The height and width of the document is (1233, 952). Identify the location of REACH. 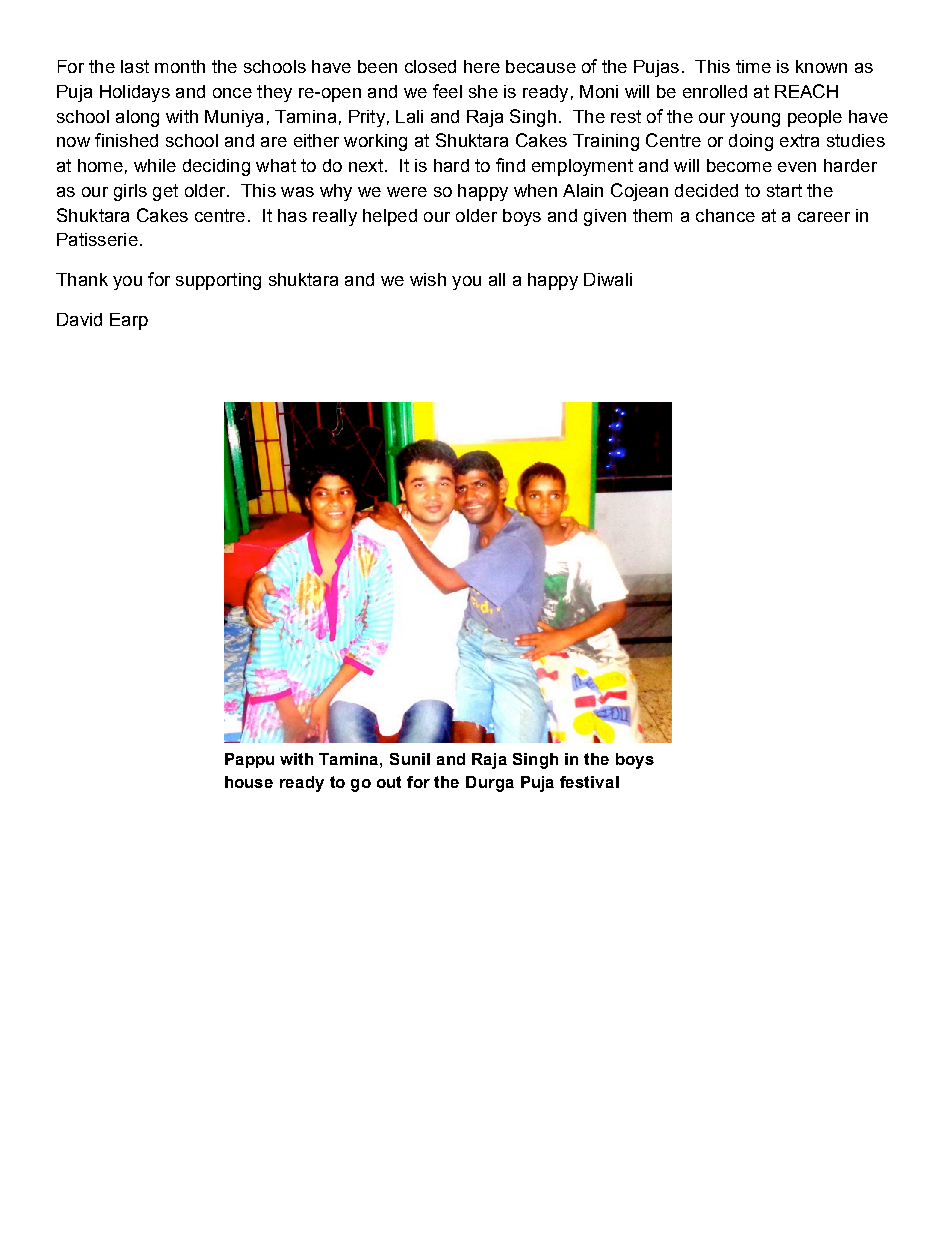
(806, 91).
